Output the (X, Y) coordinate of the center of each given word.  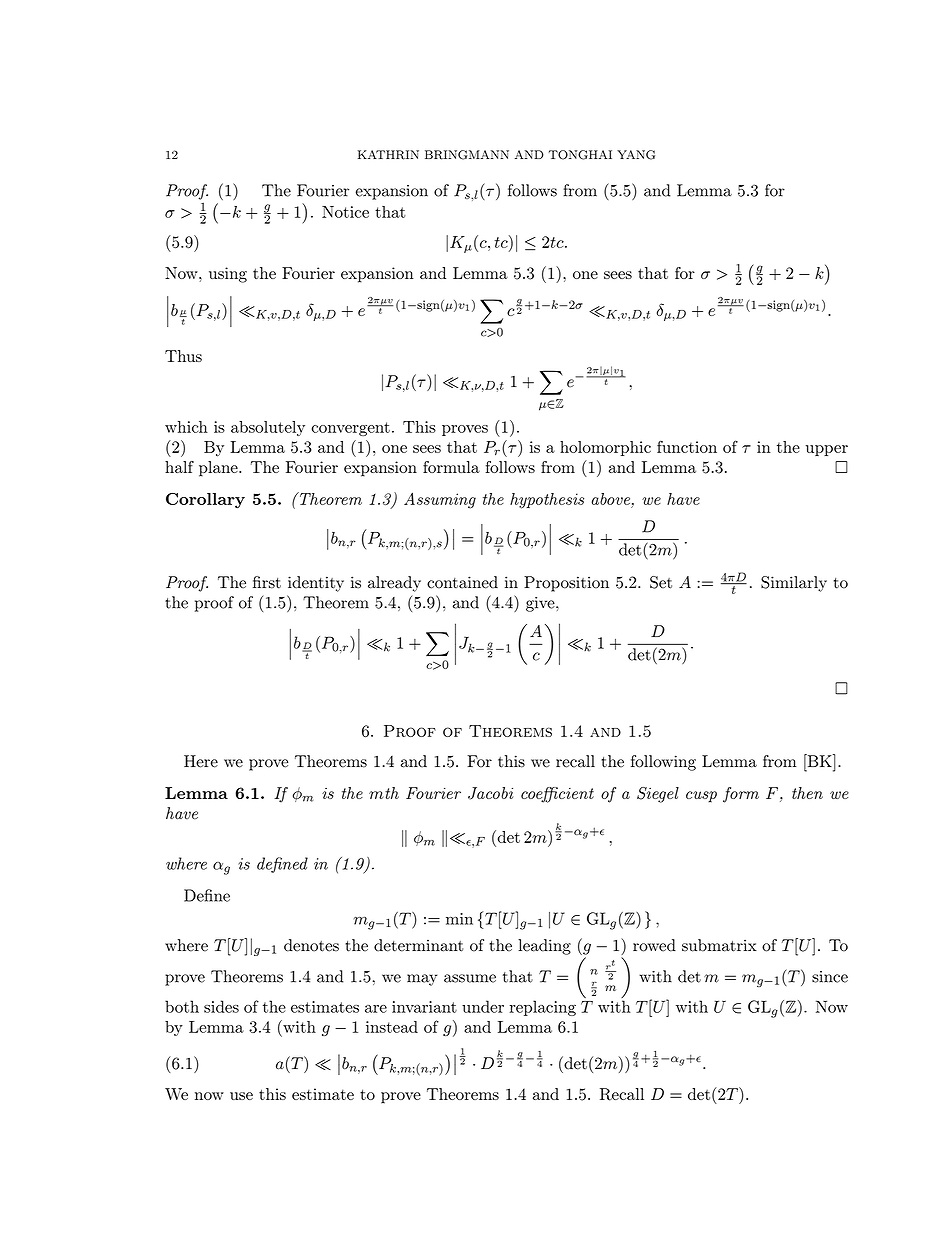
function (687, 447)
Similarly (794, 584)
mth (384, 793)
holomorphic (605, 448)
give (541, 604)
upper (827, 450)
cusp (701, 797)
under (483, 1006)
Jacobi (490, 793)
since (830, 977)
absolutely (268, 428)
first (267, 582)
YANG (636, 155)
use (241, 1096)
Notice (345, 212)
